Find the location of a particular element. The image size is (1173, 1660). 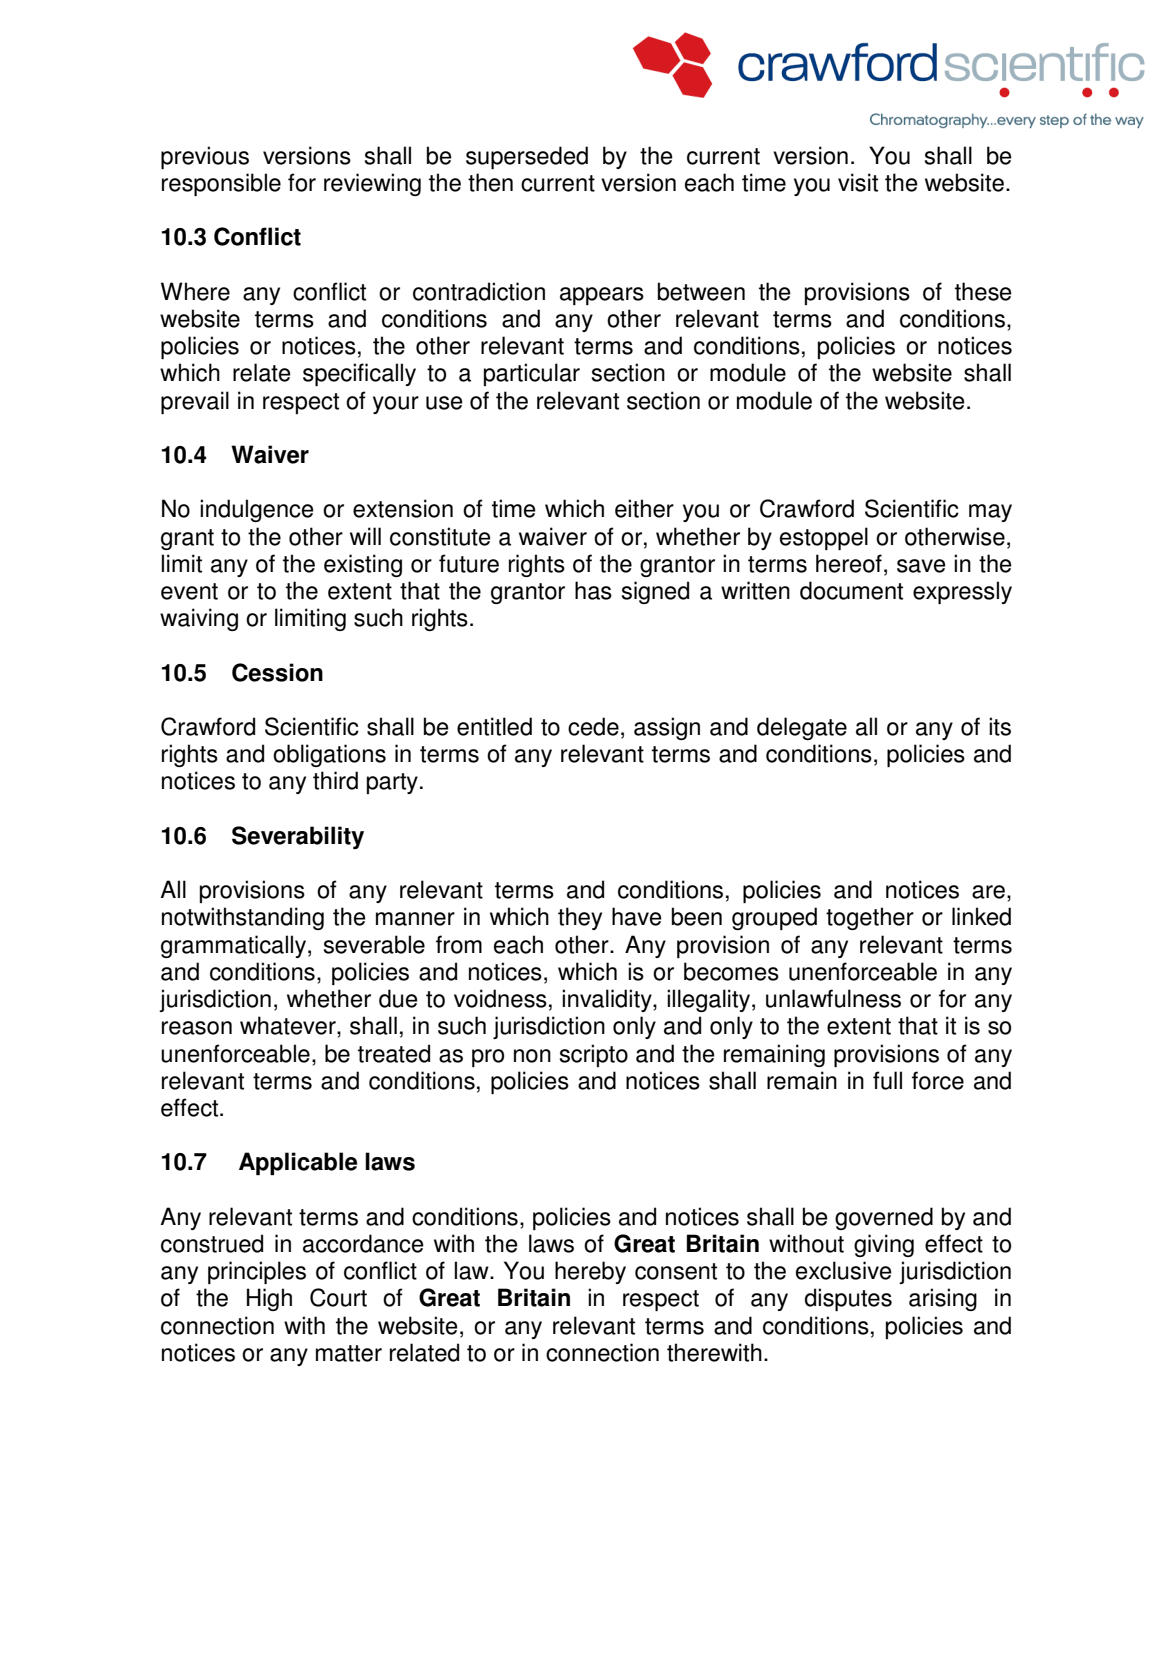

High is located at coordinates (269, 1299).
